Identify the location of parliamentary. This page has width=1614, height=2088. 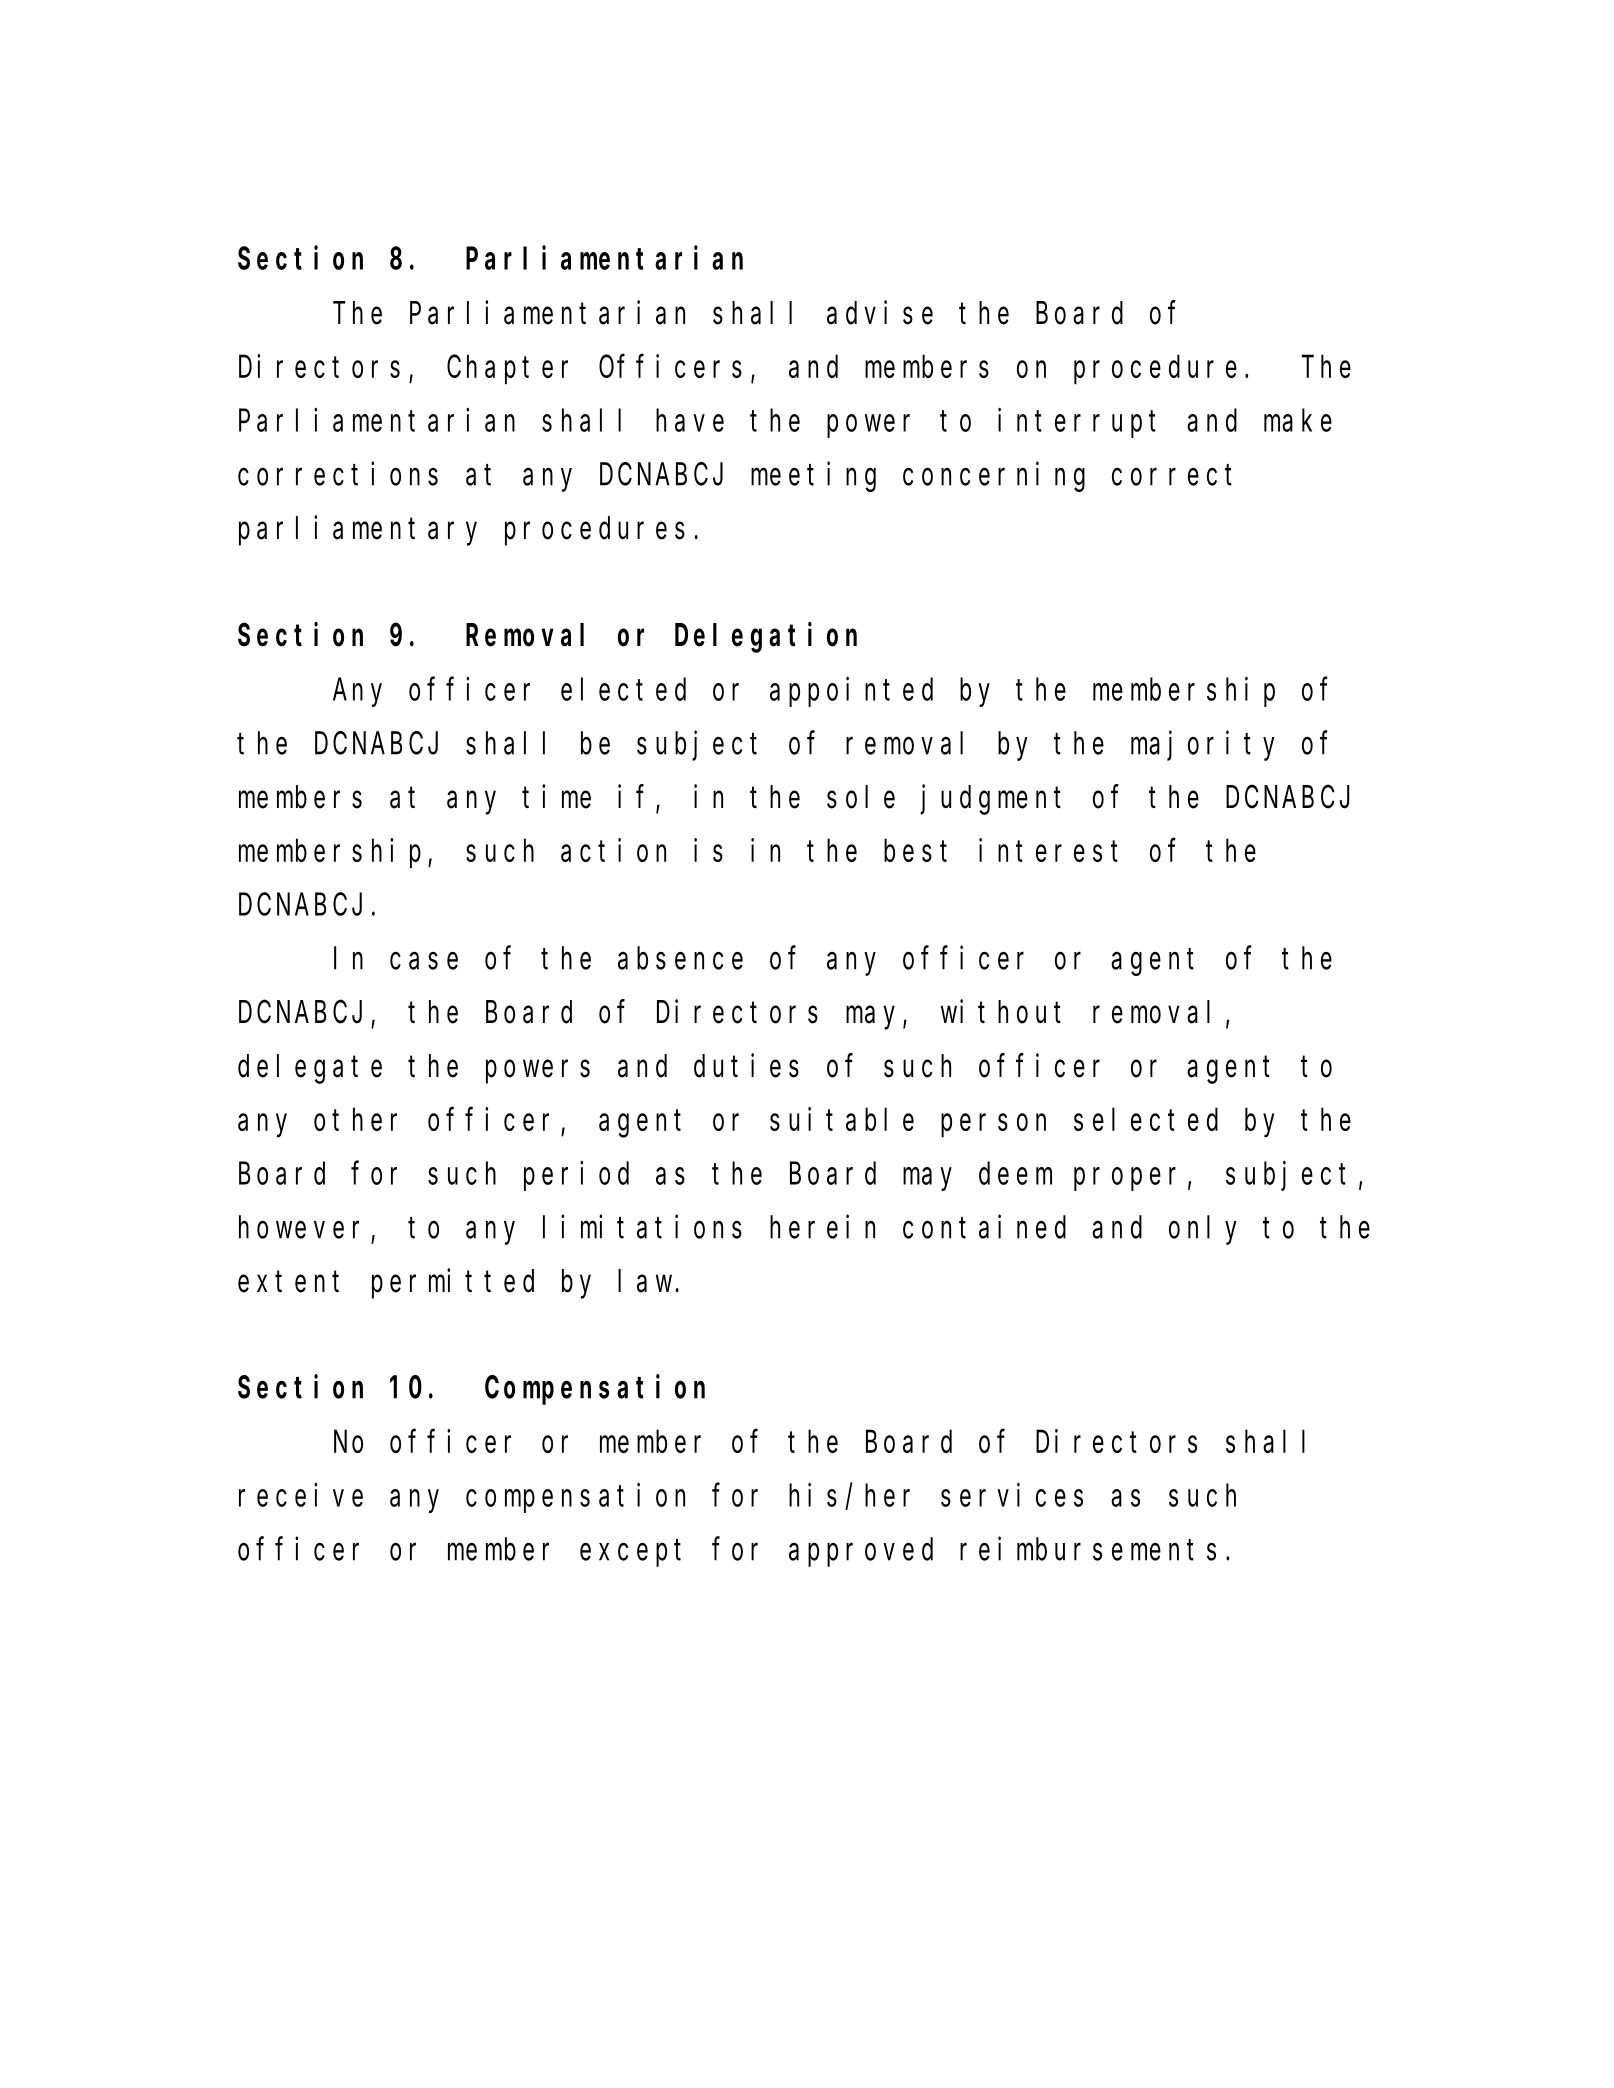
(358, 531).
